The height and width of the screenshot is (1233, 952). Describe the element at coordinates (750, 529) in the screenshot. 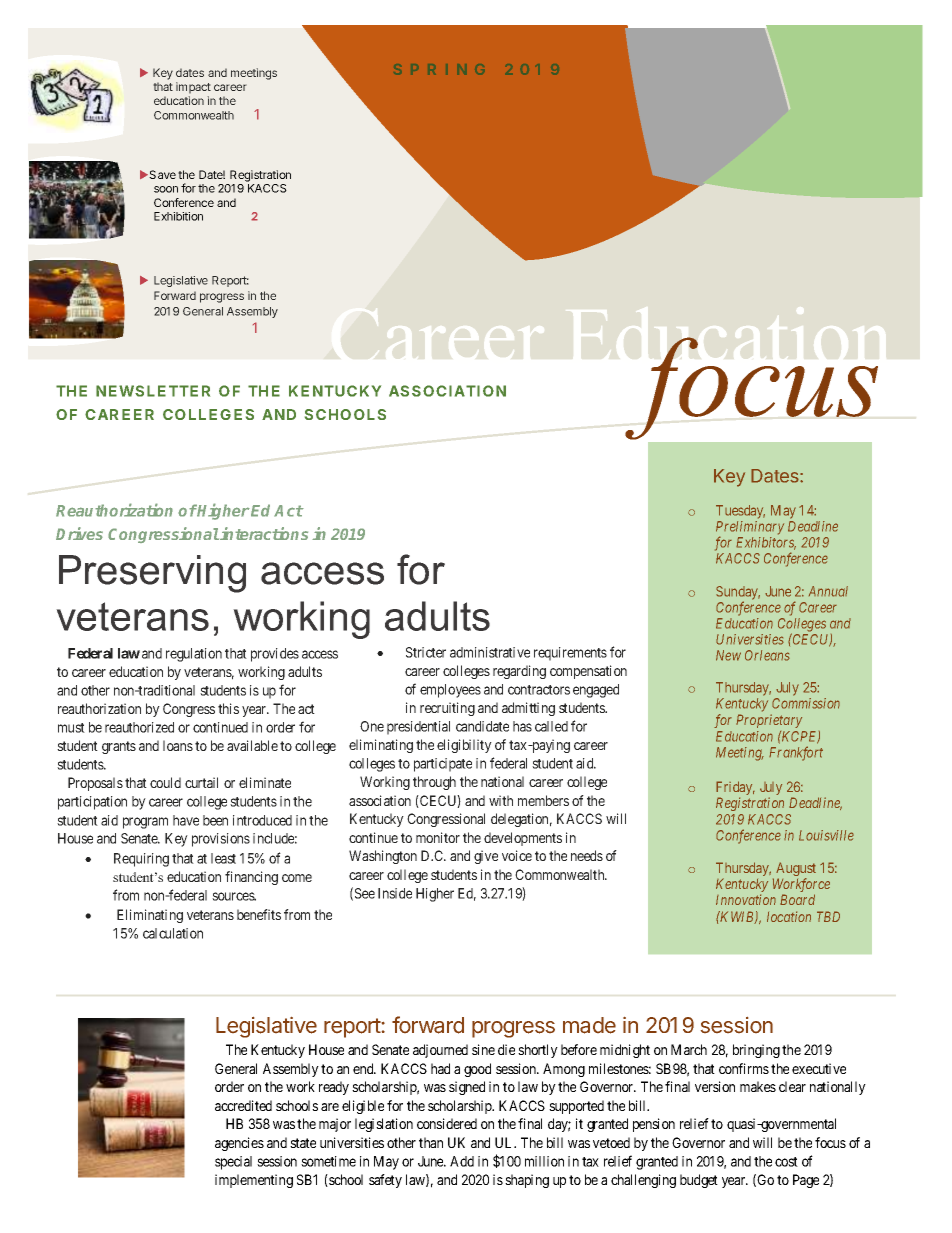

I see `Preliminary` at that location.
